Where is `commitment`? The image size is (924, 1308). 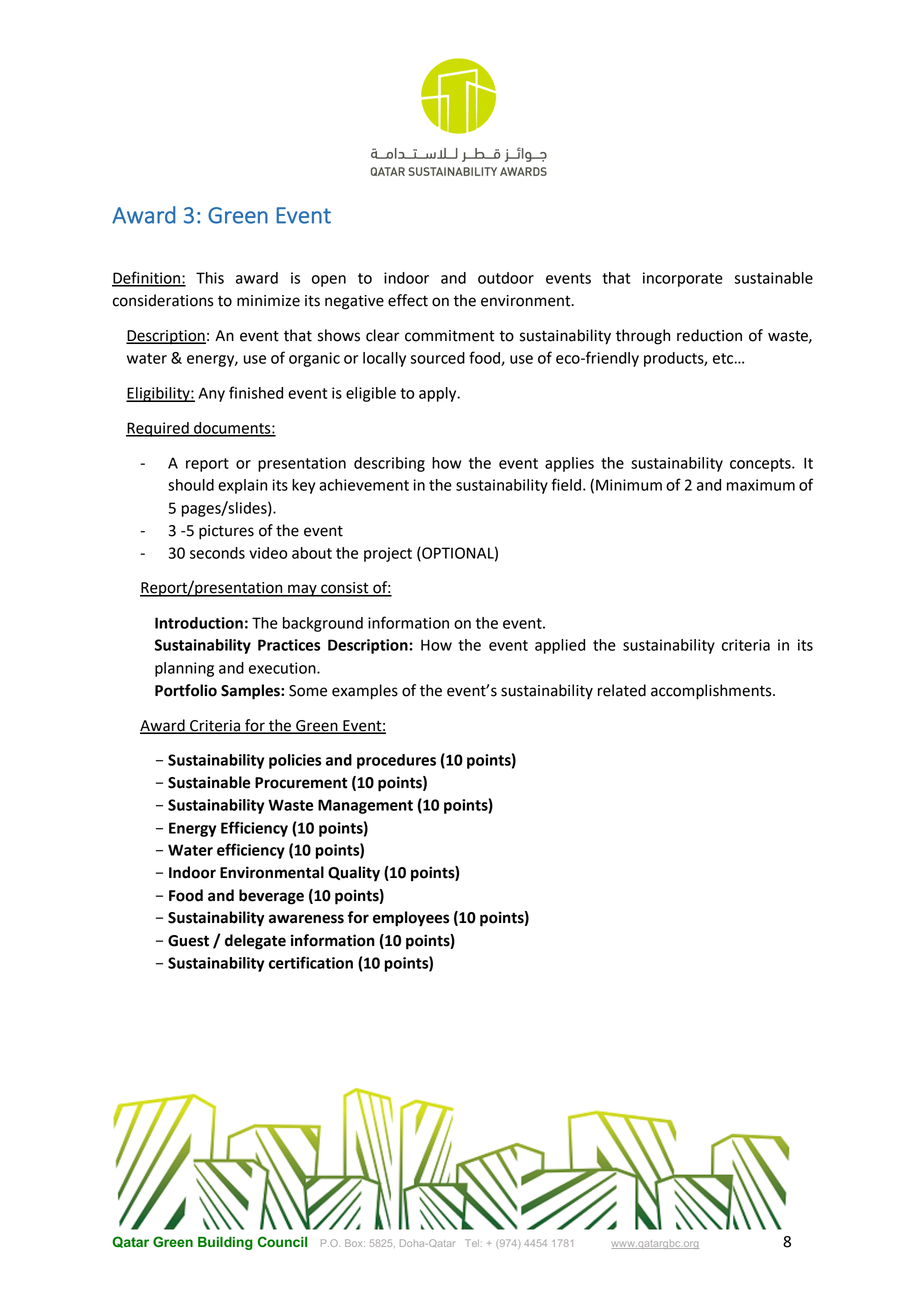
commitment is located at coordinates (450, 336).
